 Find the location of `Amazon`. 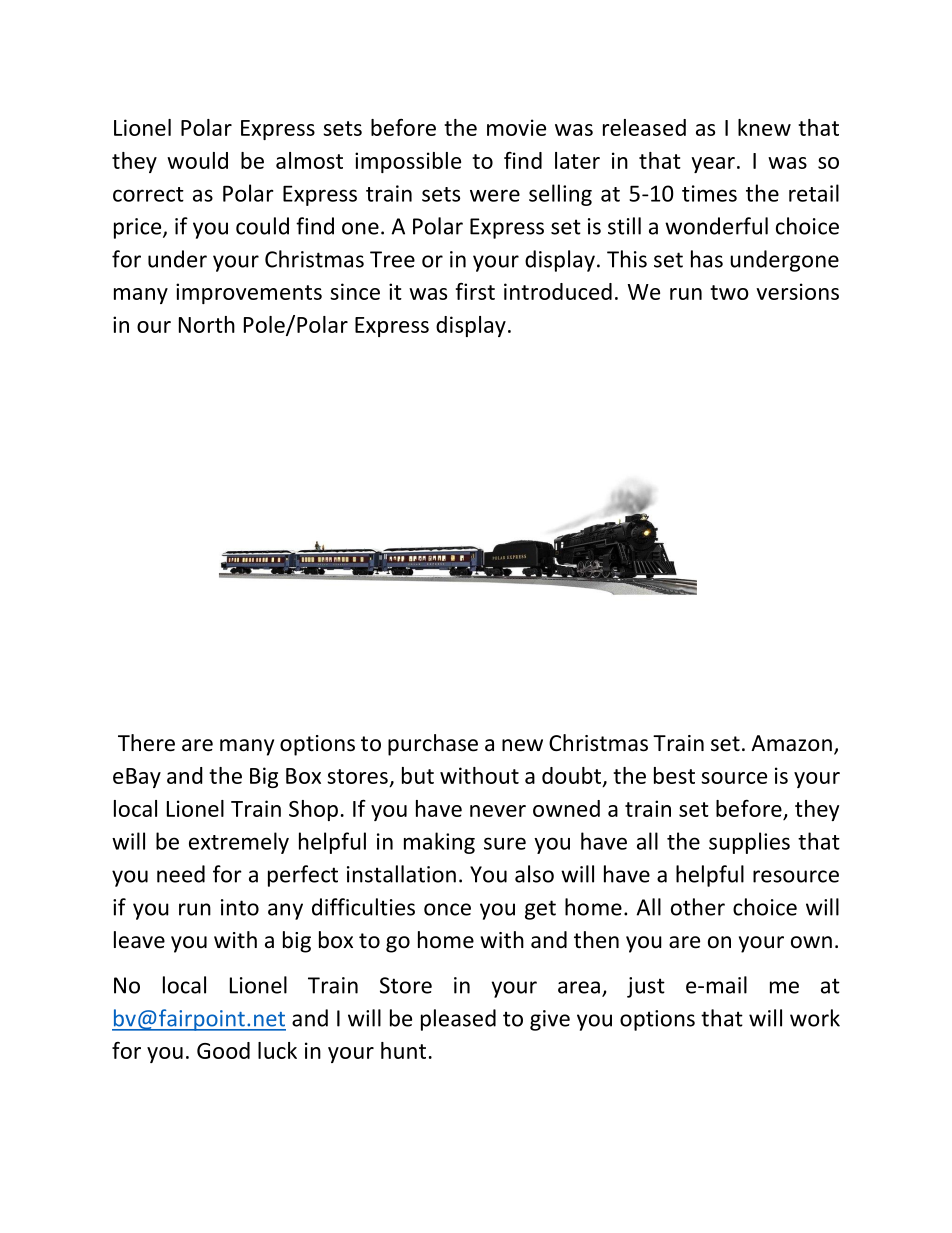

Amazon is located at coordinates (791, 743).
